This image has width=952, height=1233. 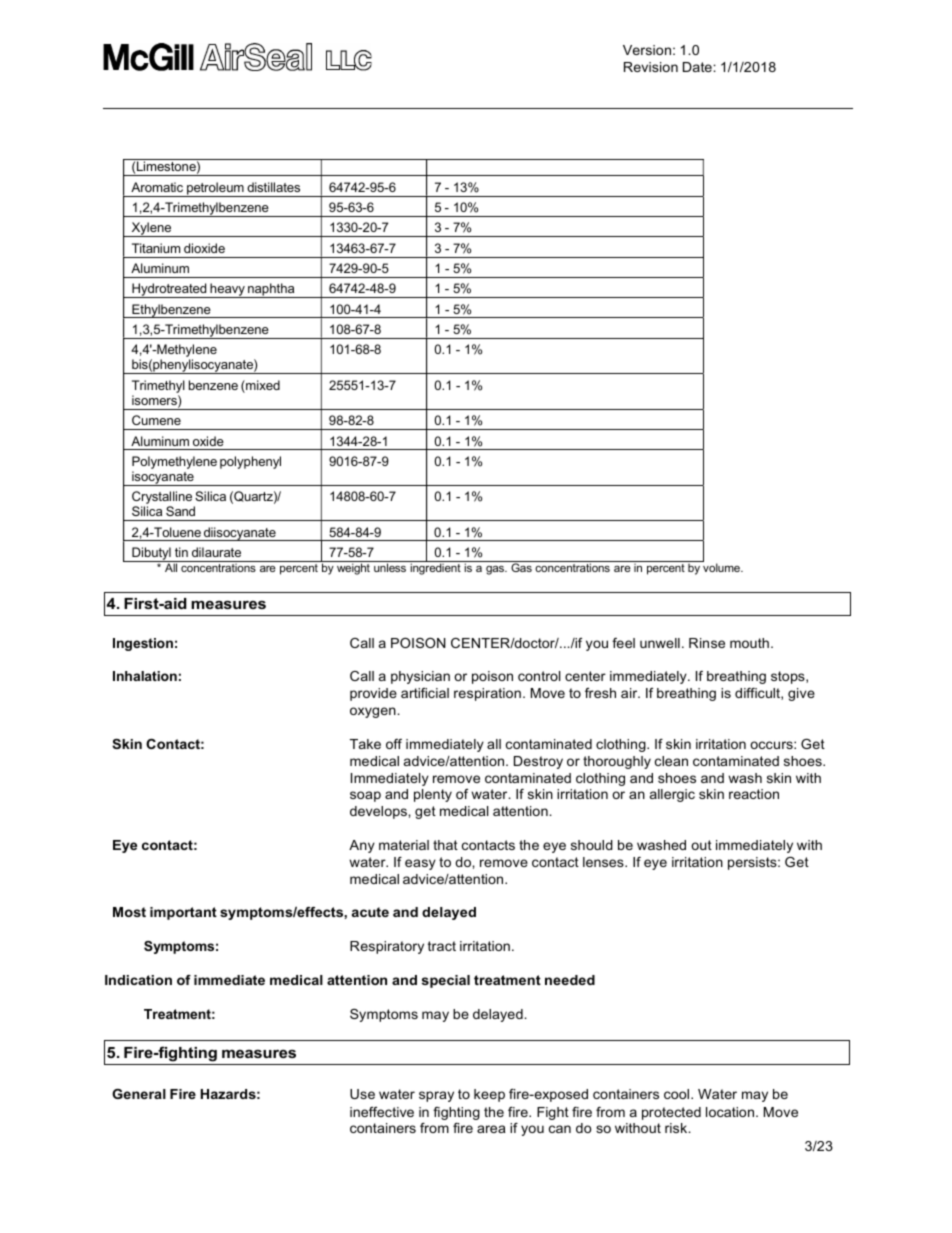 What do you see at coordinates (262, 386) in the image?
I see `mixed` at bounding box center [262, 386].
